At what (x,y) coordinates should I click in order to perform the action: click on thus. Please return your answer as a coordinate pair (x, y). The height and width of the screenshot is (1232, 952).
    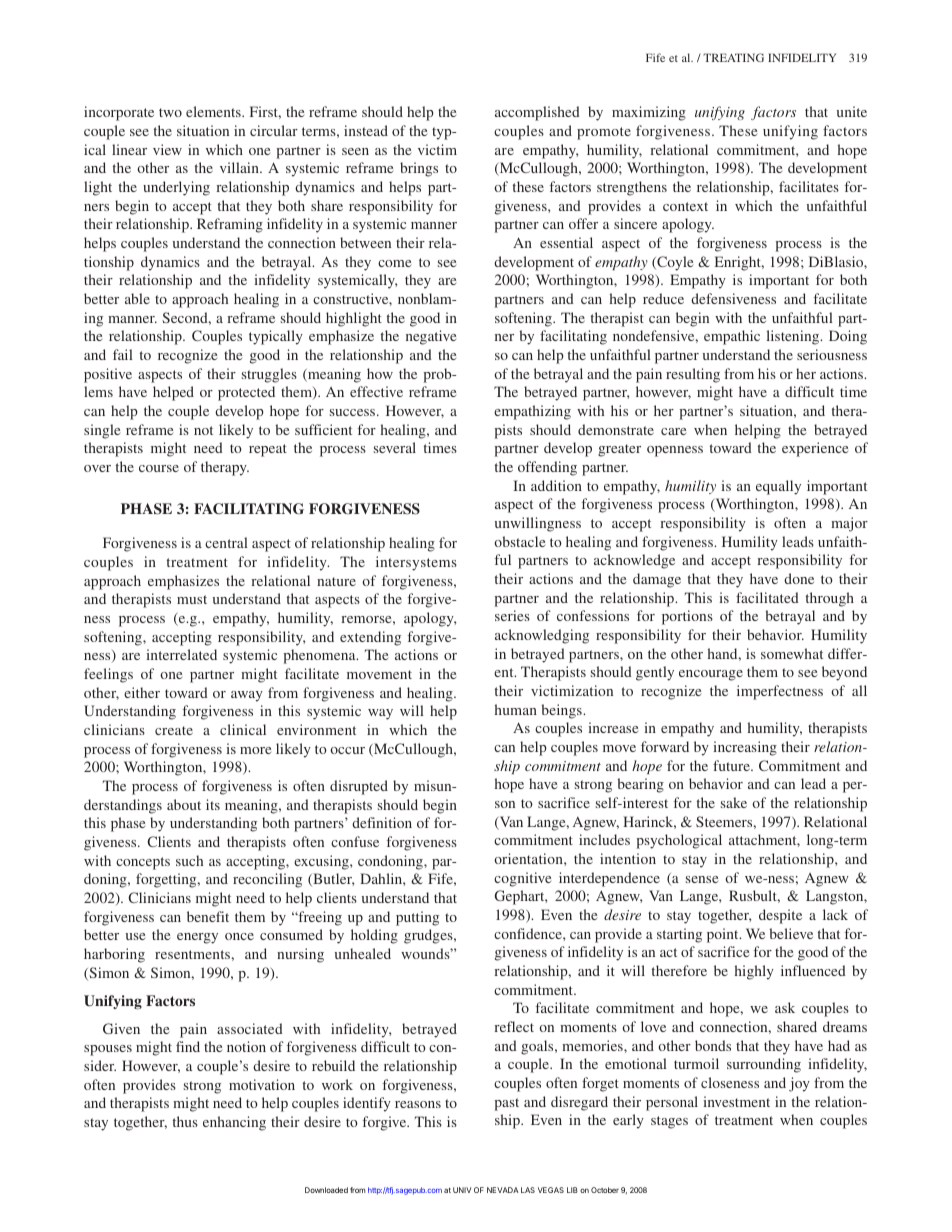
    Looking at the image, I should click on (185, 1121).
